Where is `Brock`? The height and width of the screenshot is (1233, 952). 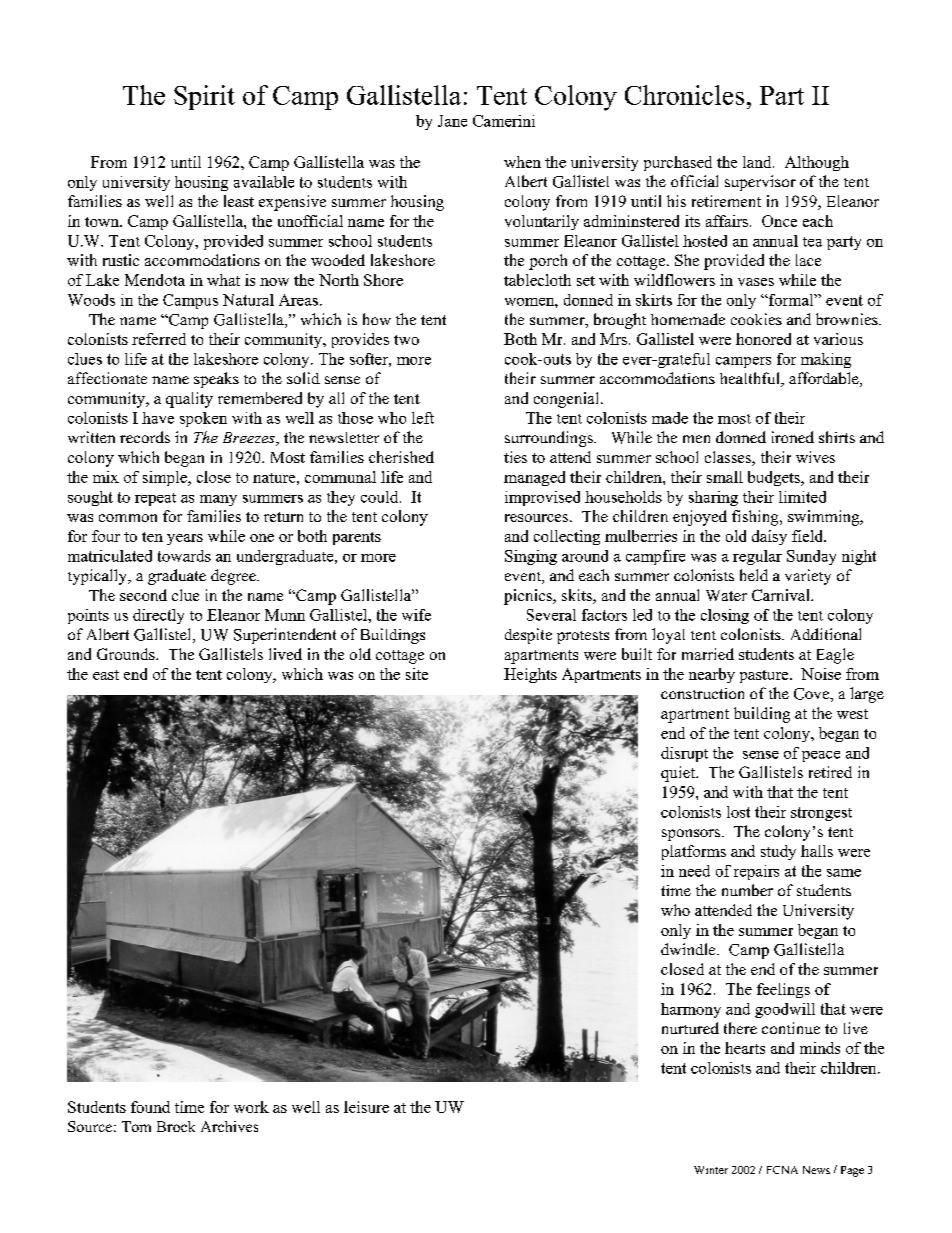
Brock is located at coordinates (176, 1126).
